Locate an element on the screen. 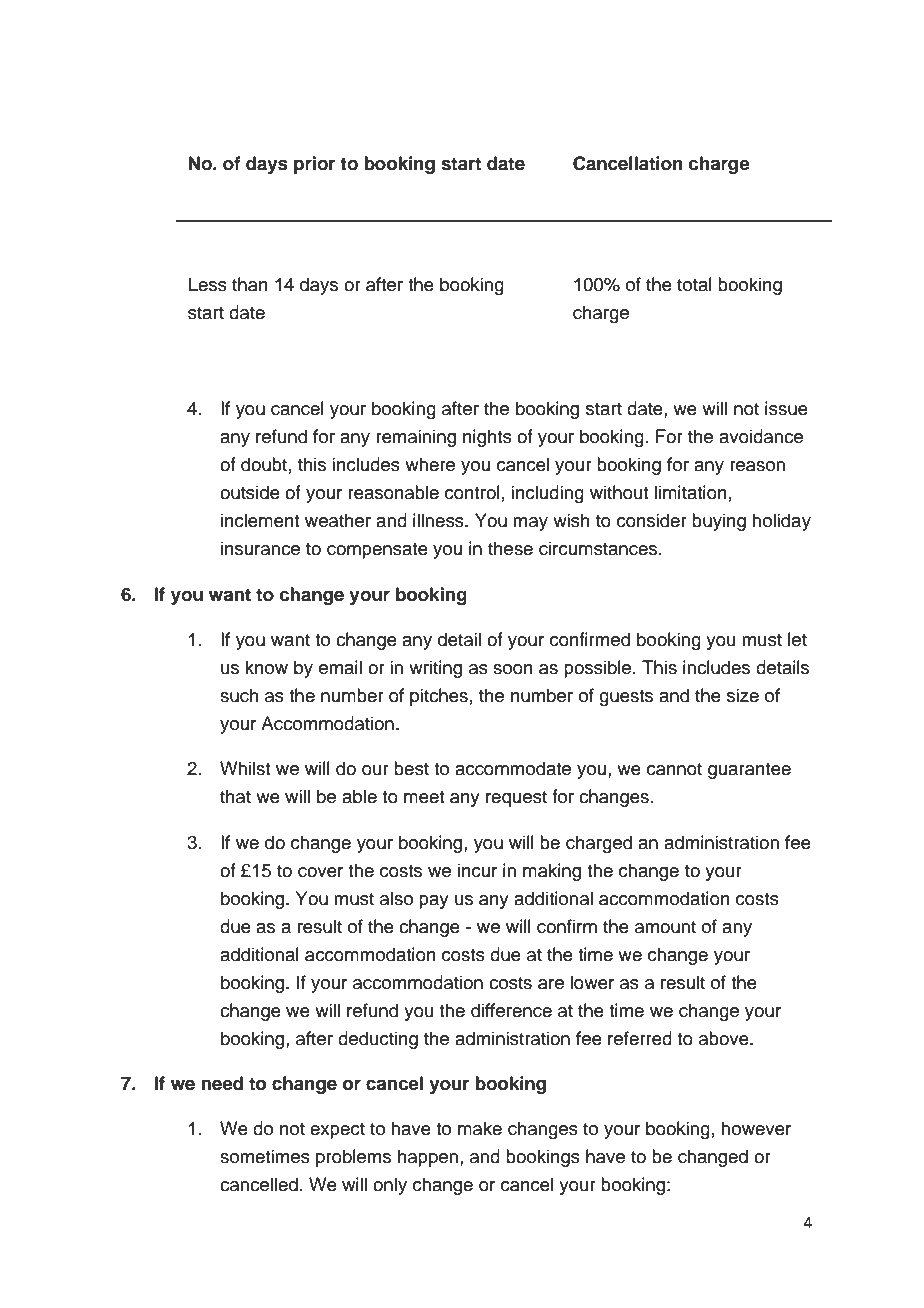 The image size is (924, 1308). doubt is located at coordinates (264, 464).
